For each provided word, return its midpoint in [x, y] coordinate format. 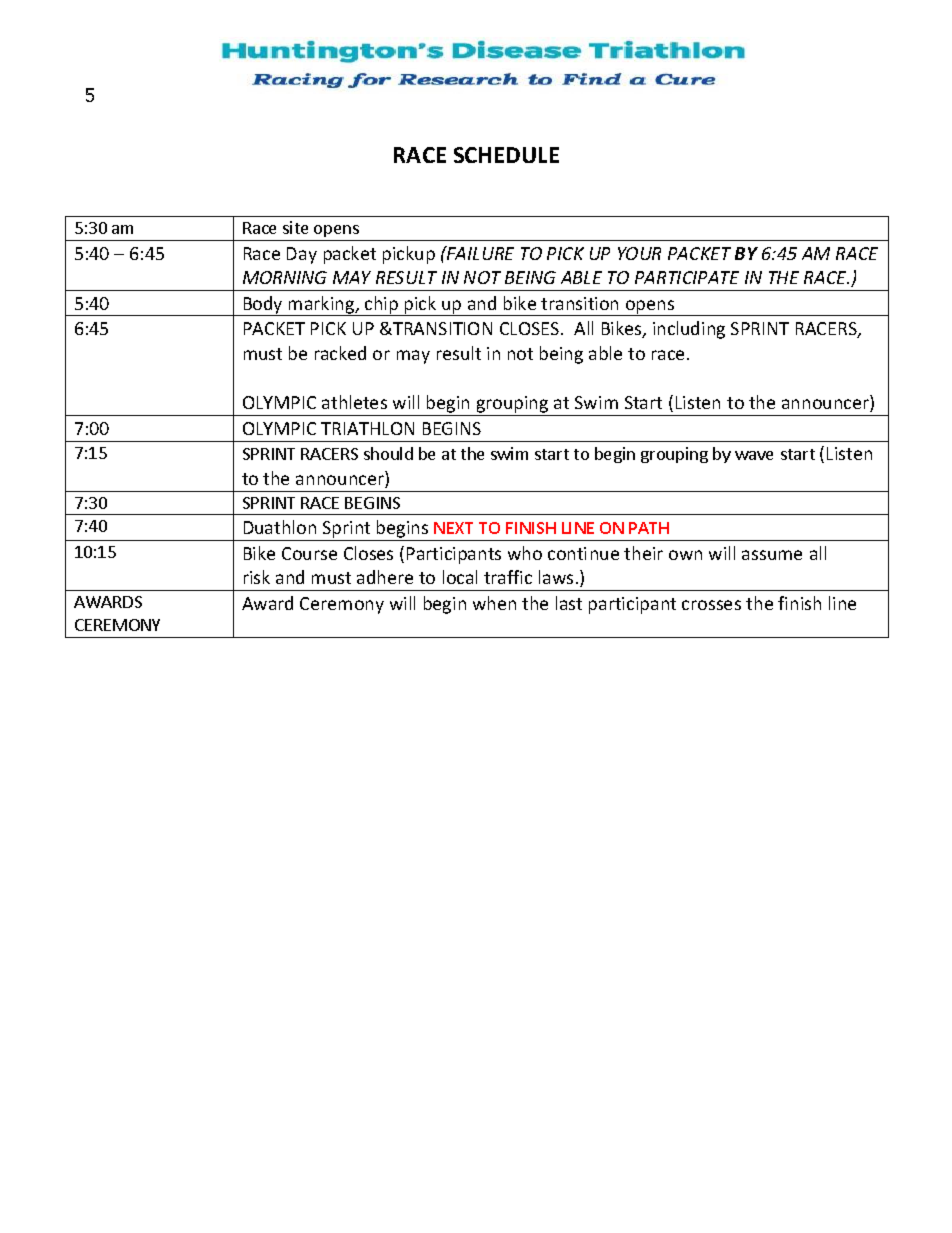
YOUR [639, 253]
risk [257, 577]
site [295, 227]
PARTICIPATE [687, 277]
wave [754, 455]
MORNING [285, 277]
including [689, 330]
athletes [354, 402]
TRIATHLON [367, 428]
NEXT [453, 528]
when [494, 603]
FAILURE [479, 253]
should [388, 453]
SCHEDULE [506, 155]
